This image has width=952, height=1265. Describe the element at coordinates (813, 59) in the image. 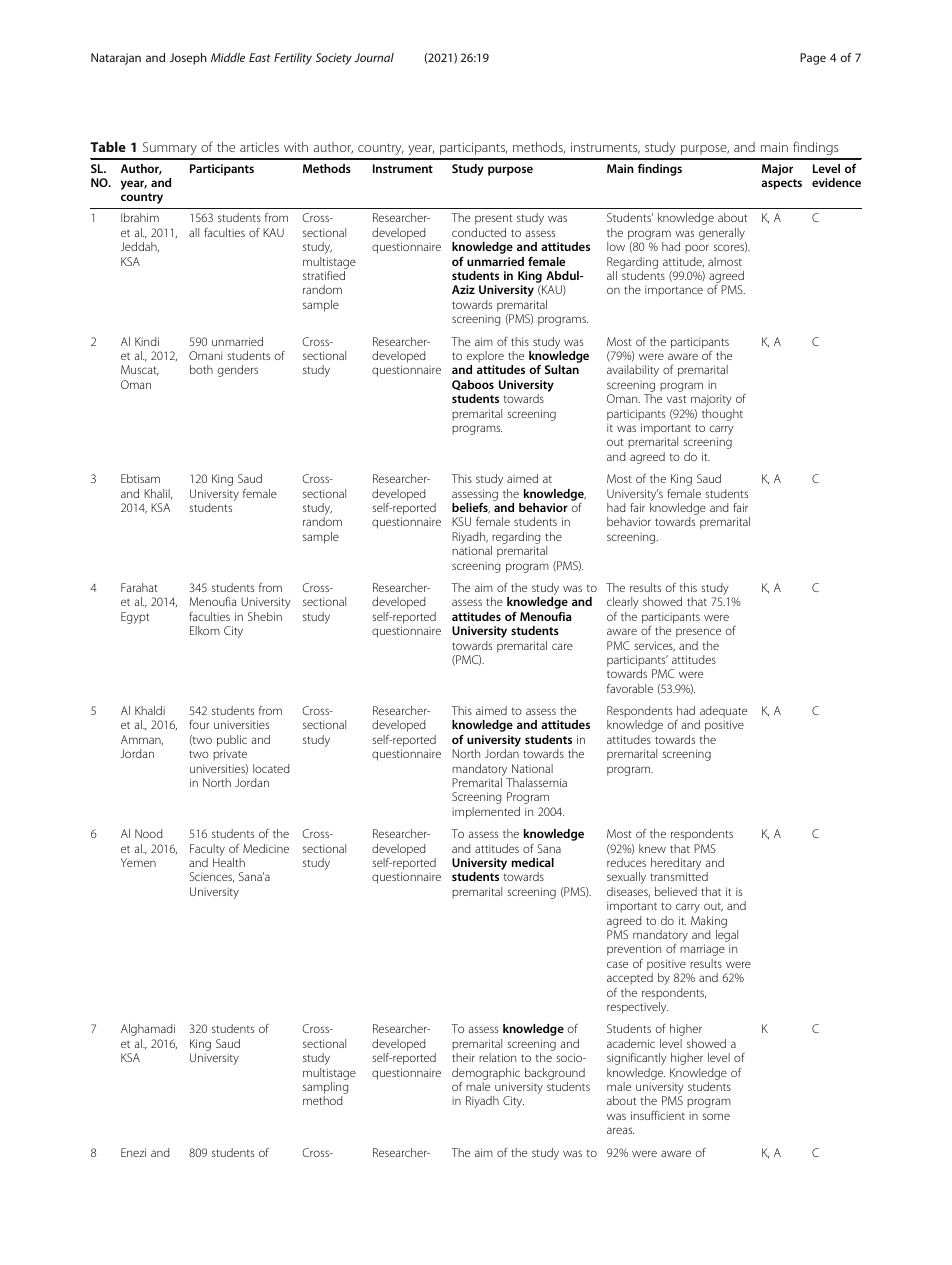

I see `Page` at that location.
